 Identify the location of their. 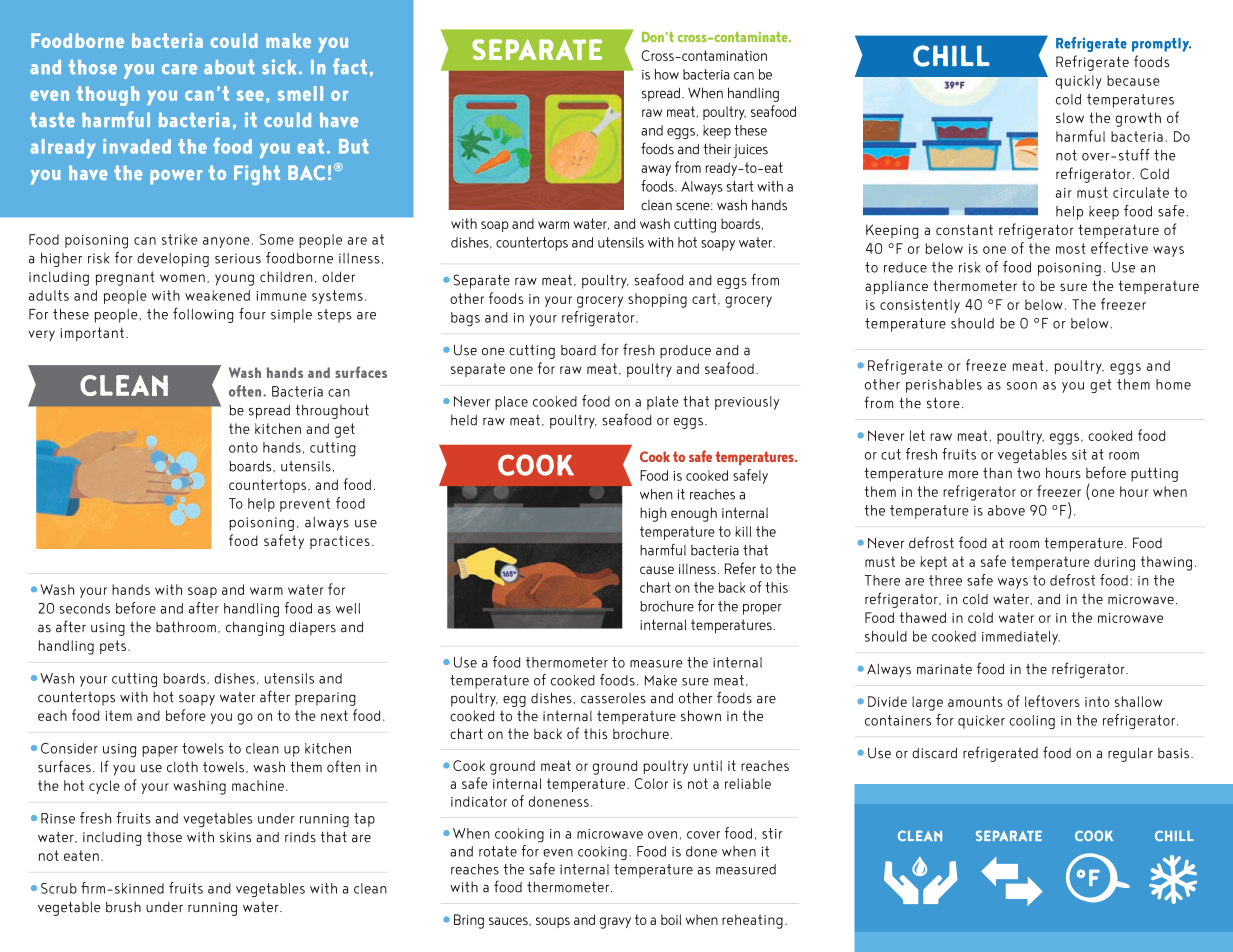
(717, 149).
